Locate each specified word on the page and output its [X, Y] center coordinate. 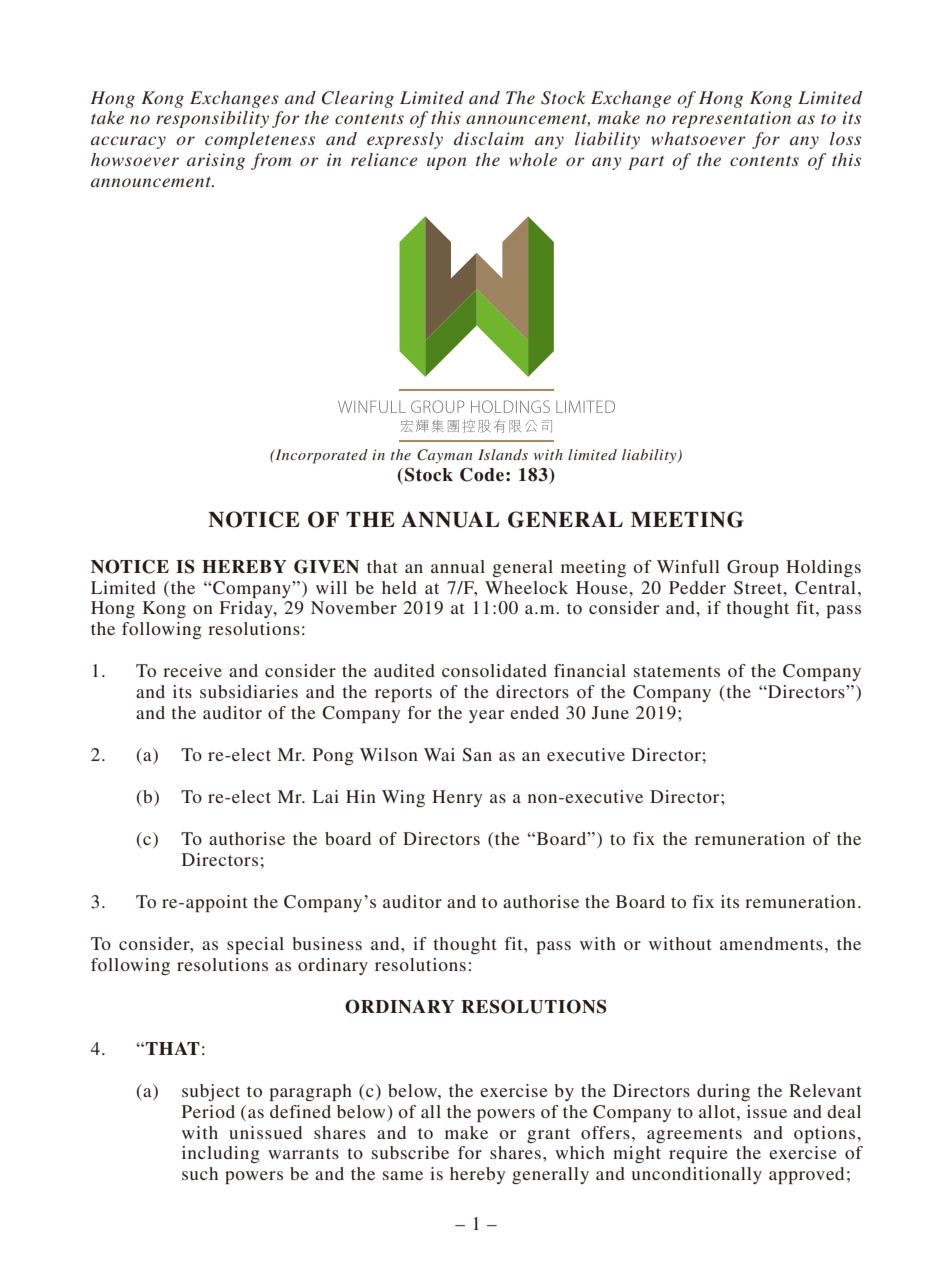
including [221, 1154]
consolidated [494, 670]
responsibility [212, 119]
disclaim [489, 138]
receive [192, 670]
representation [731, 119]
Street [759, 588]
